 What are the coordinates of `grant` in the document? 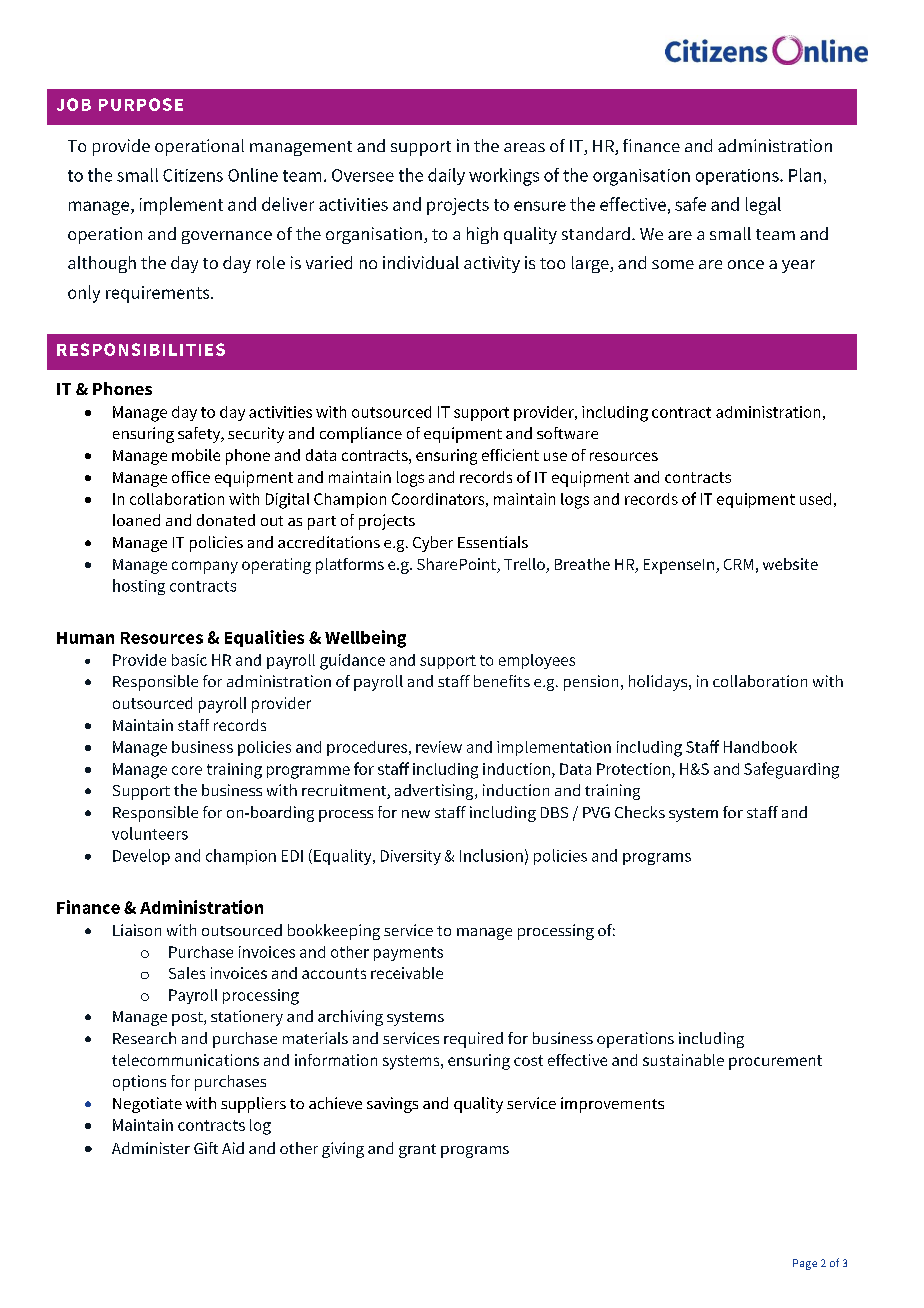 It's located at (417, 1151).
